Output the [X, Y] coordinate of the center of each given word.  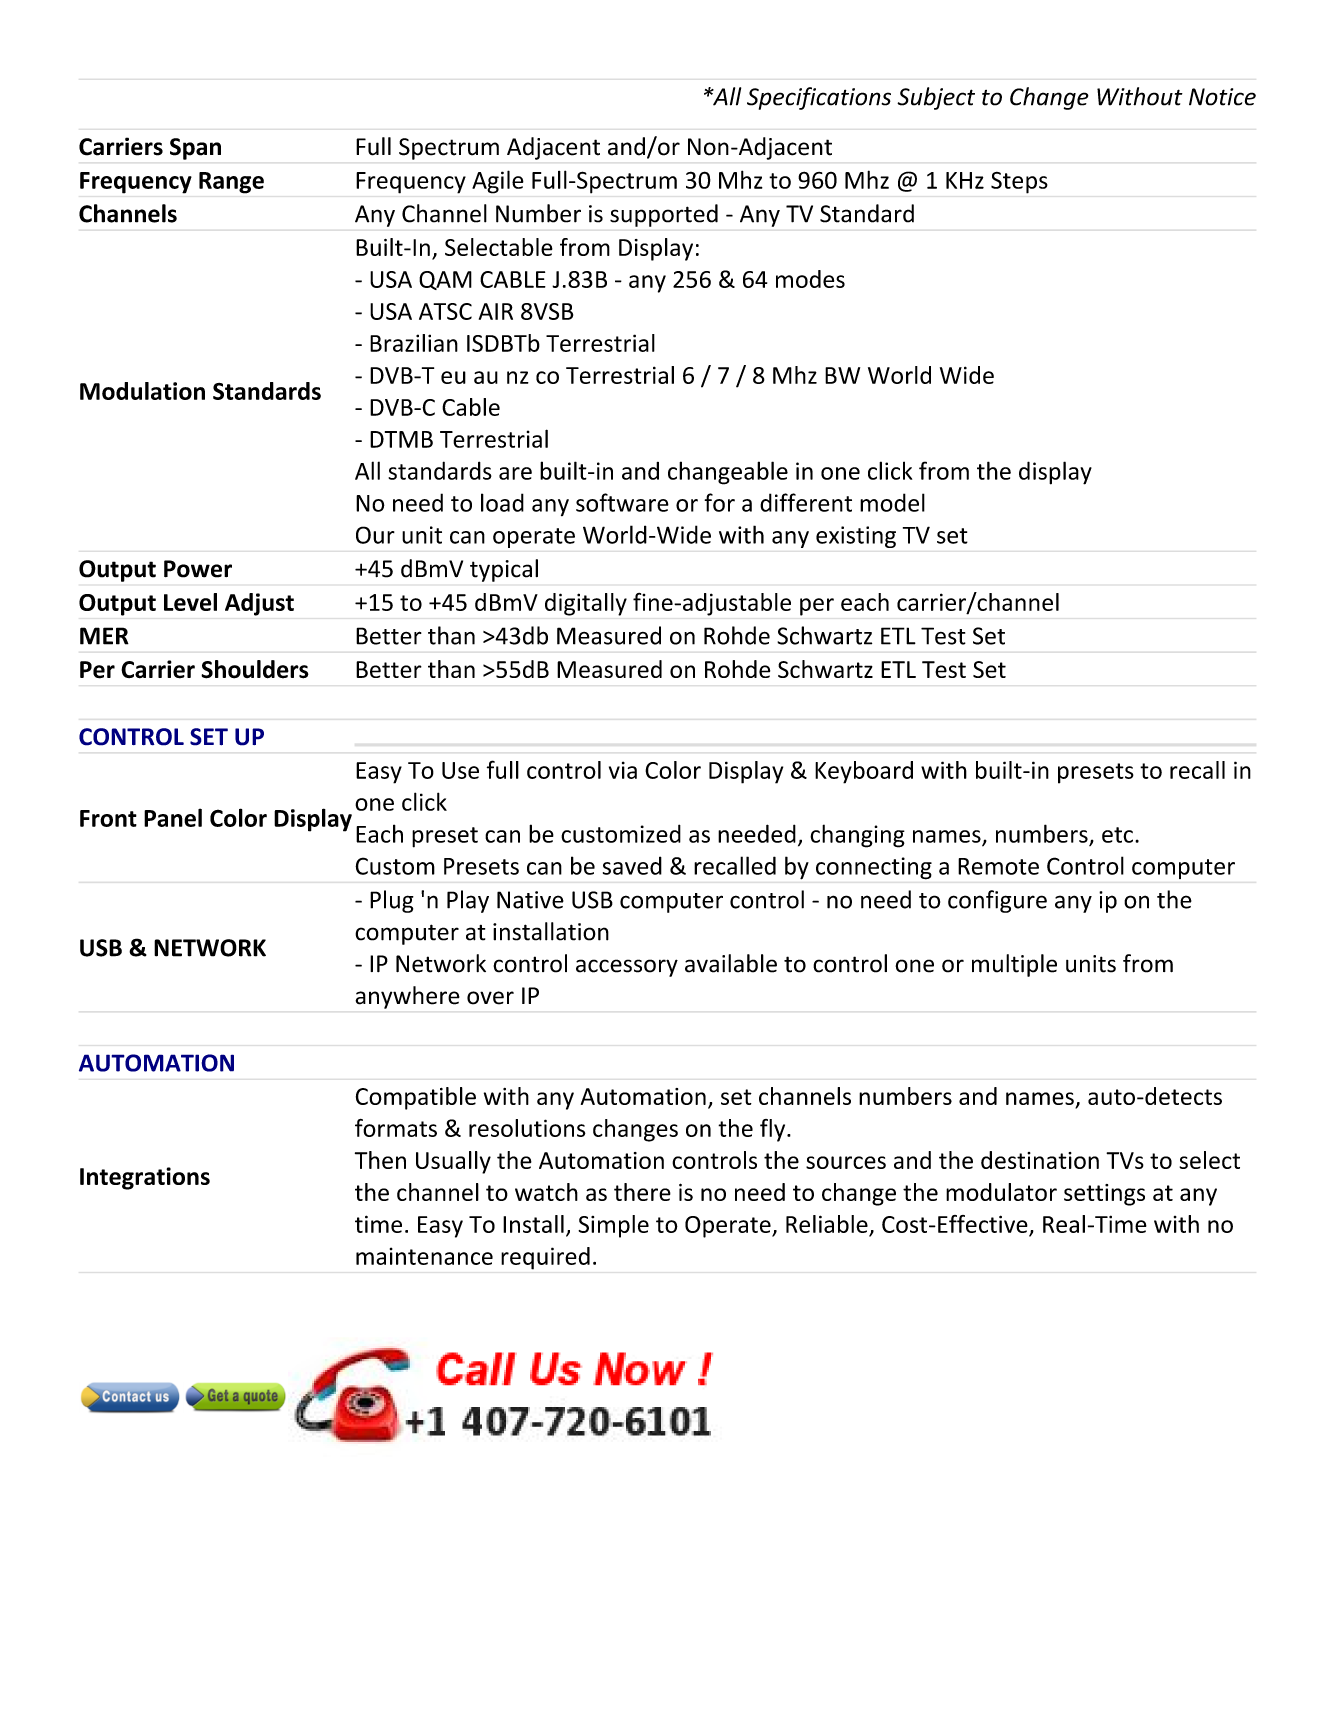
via [623, 770]
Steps [1019, 183]
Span [195, 149]
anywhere [407, 997]
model [892, 502]
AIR [496, 311]
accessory [627, 968]
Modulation [142, 391]
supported [664, 215]
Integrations [145, 1178]
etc [1117, 835]
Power [198, 569]
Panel [173, 817]
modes [810, 279]
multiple [1014, 965]
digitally [586, 604]
